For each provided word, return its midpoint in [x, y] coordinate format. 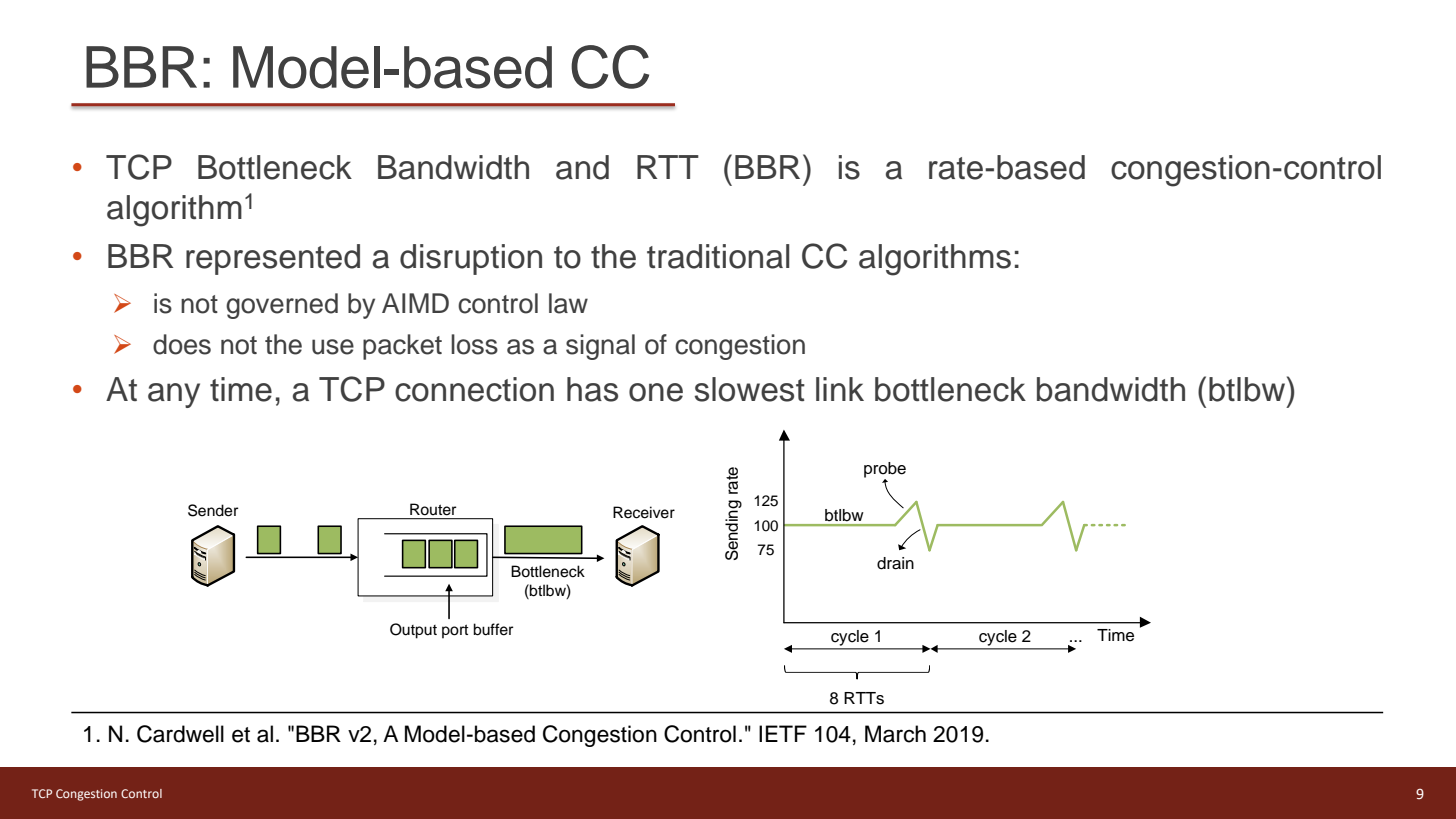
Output [413, 631]
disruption [471, 259]
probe [885, 471]
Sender [213, 510]
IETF [783, 733]
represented [273, 259]
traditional [718, 256]
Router [433, 509]
